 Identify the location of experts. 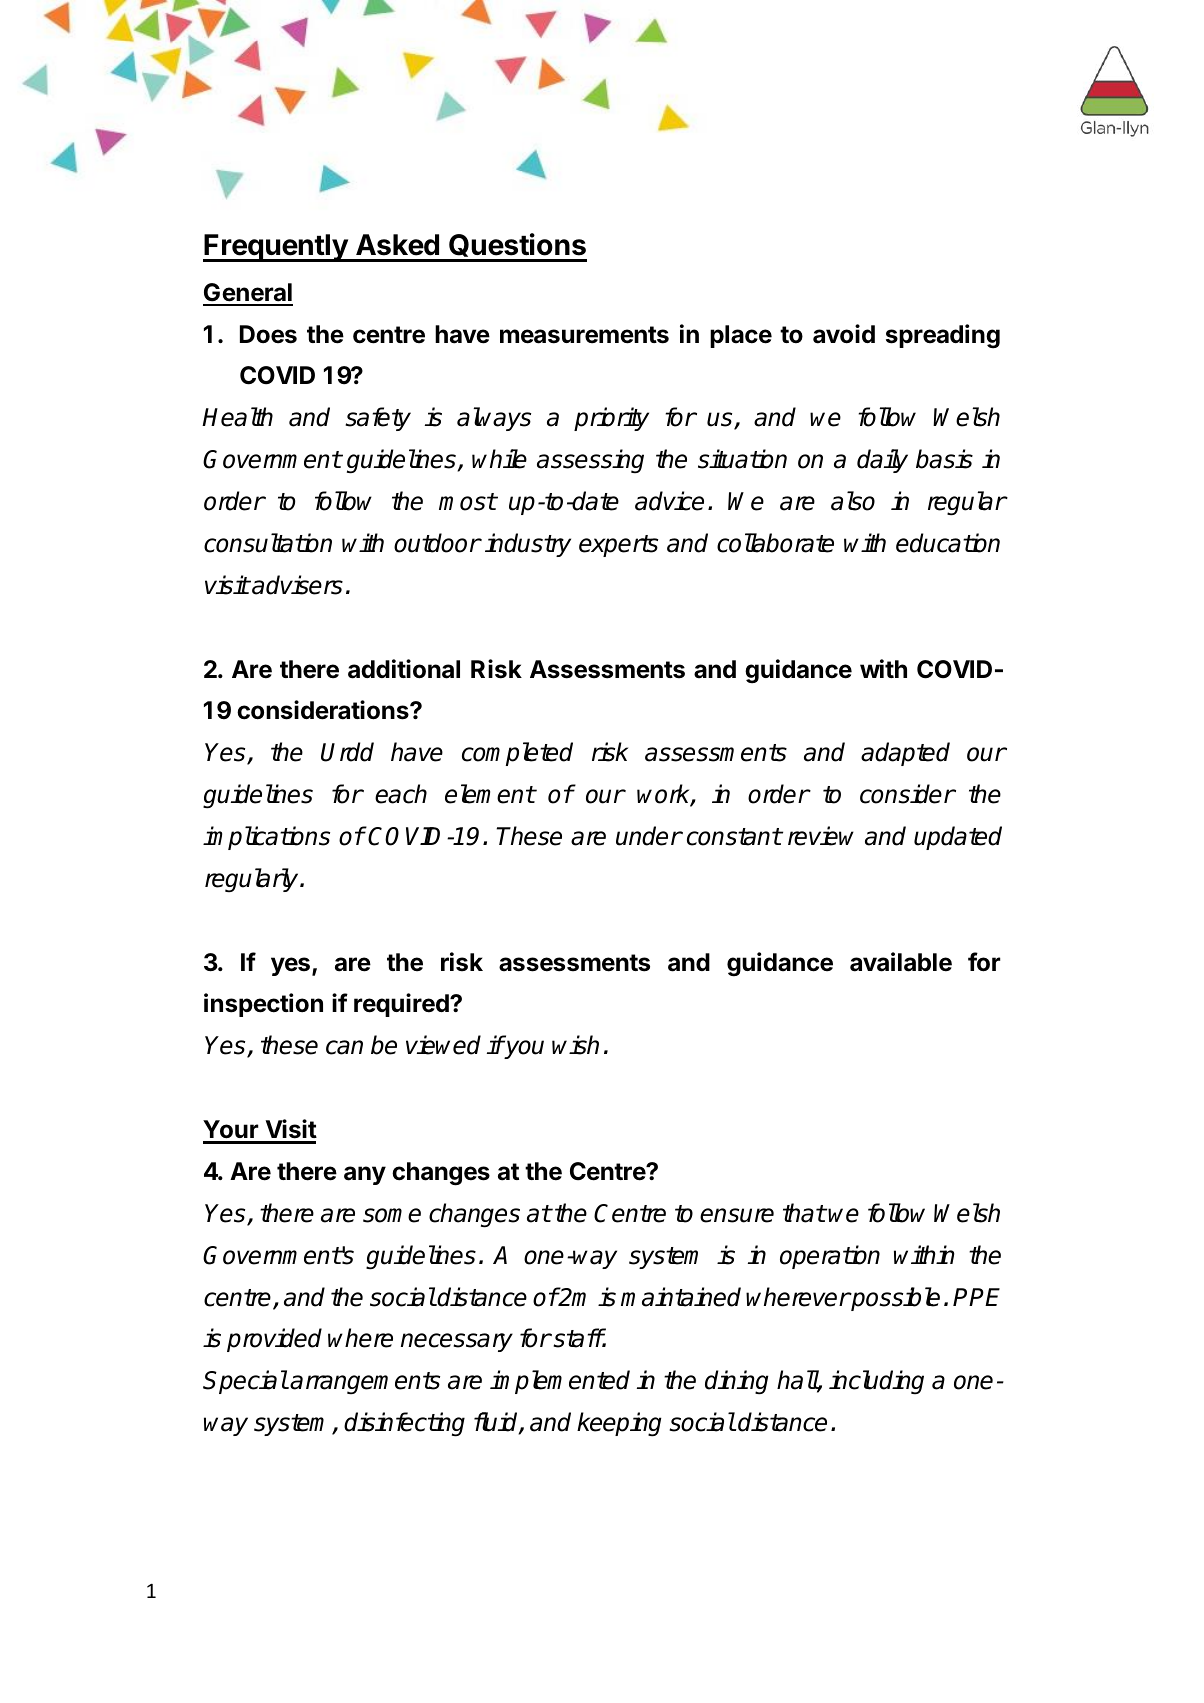
(618, 546).
